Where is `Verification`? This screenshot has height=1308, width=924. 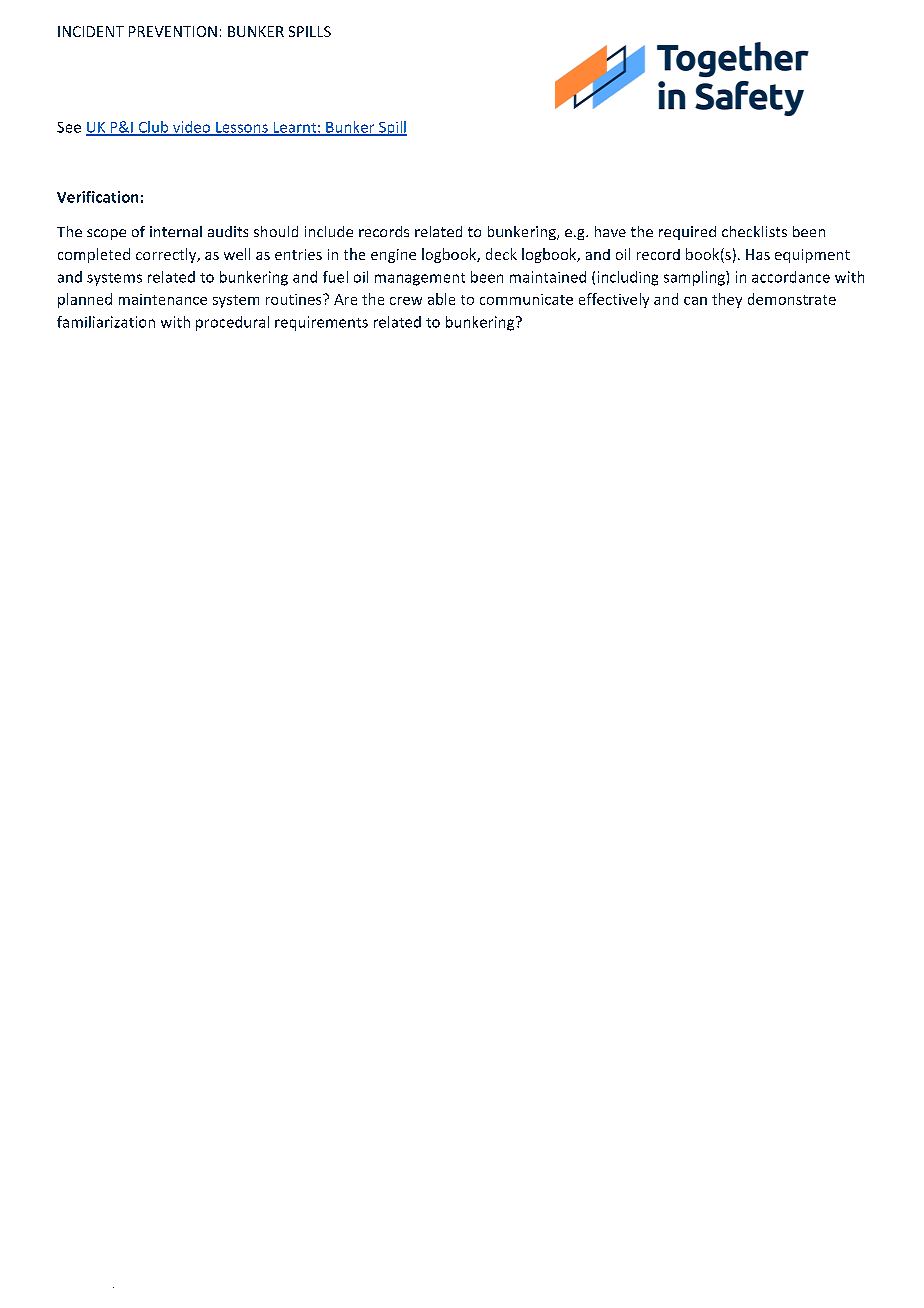
Verification is located at coordinates (97, 197).
